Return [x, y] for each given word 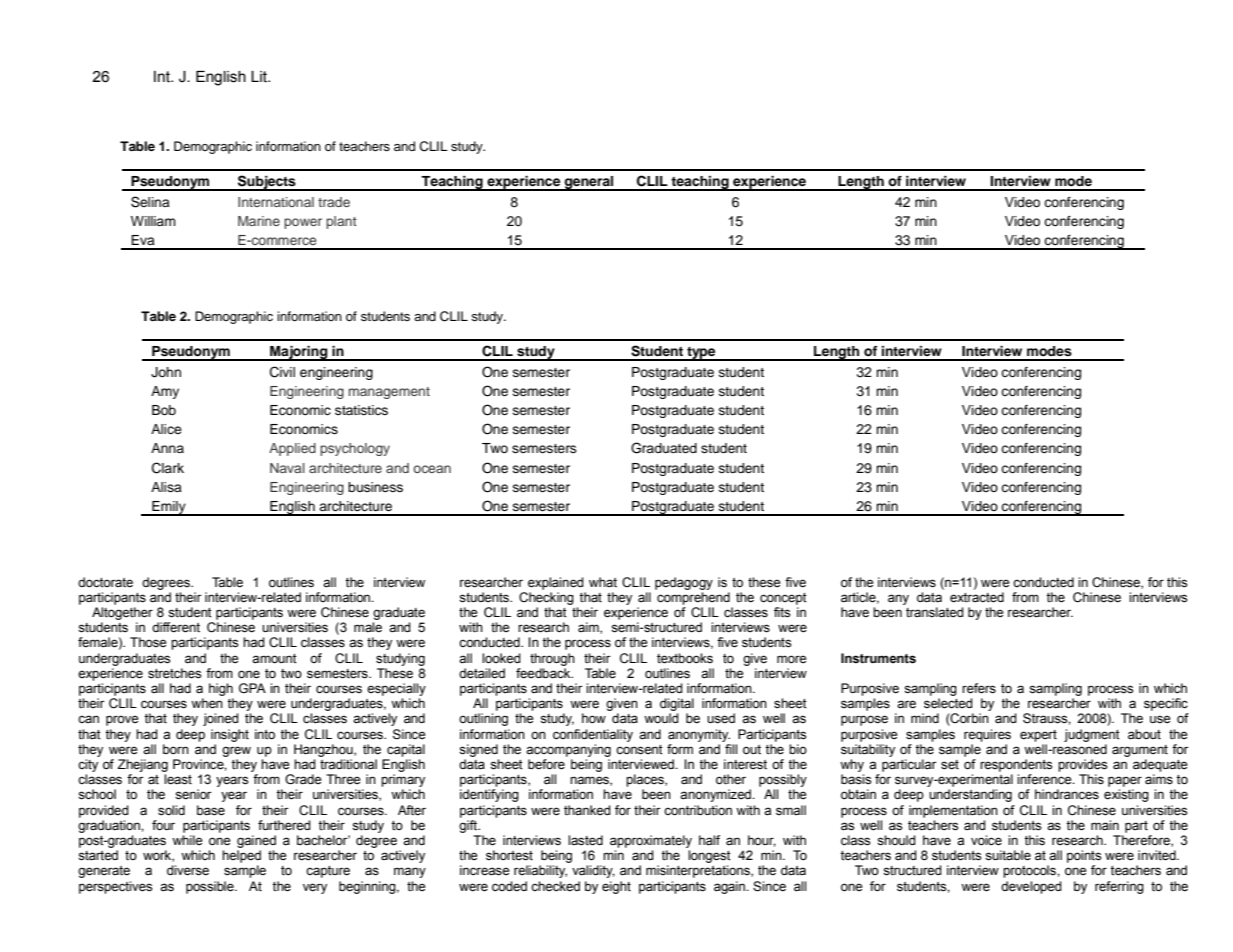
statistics [361, 410]
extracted [977, 597]
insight [230, 735]
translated [935, 612]
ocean [432, 469]
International [276, 202]
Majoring [299, 353]
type [701, 354]
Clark [168, 468]
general [589, 183]
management [389, 393]
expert [1038, 736]
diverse [188, 870]
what [603, 582]
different [176, 627]
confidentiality [593, 735]
